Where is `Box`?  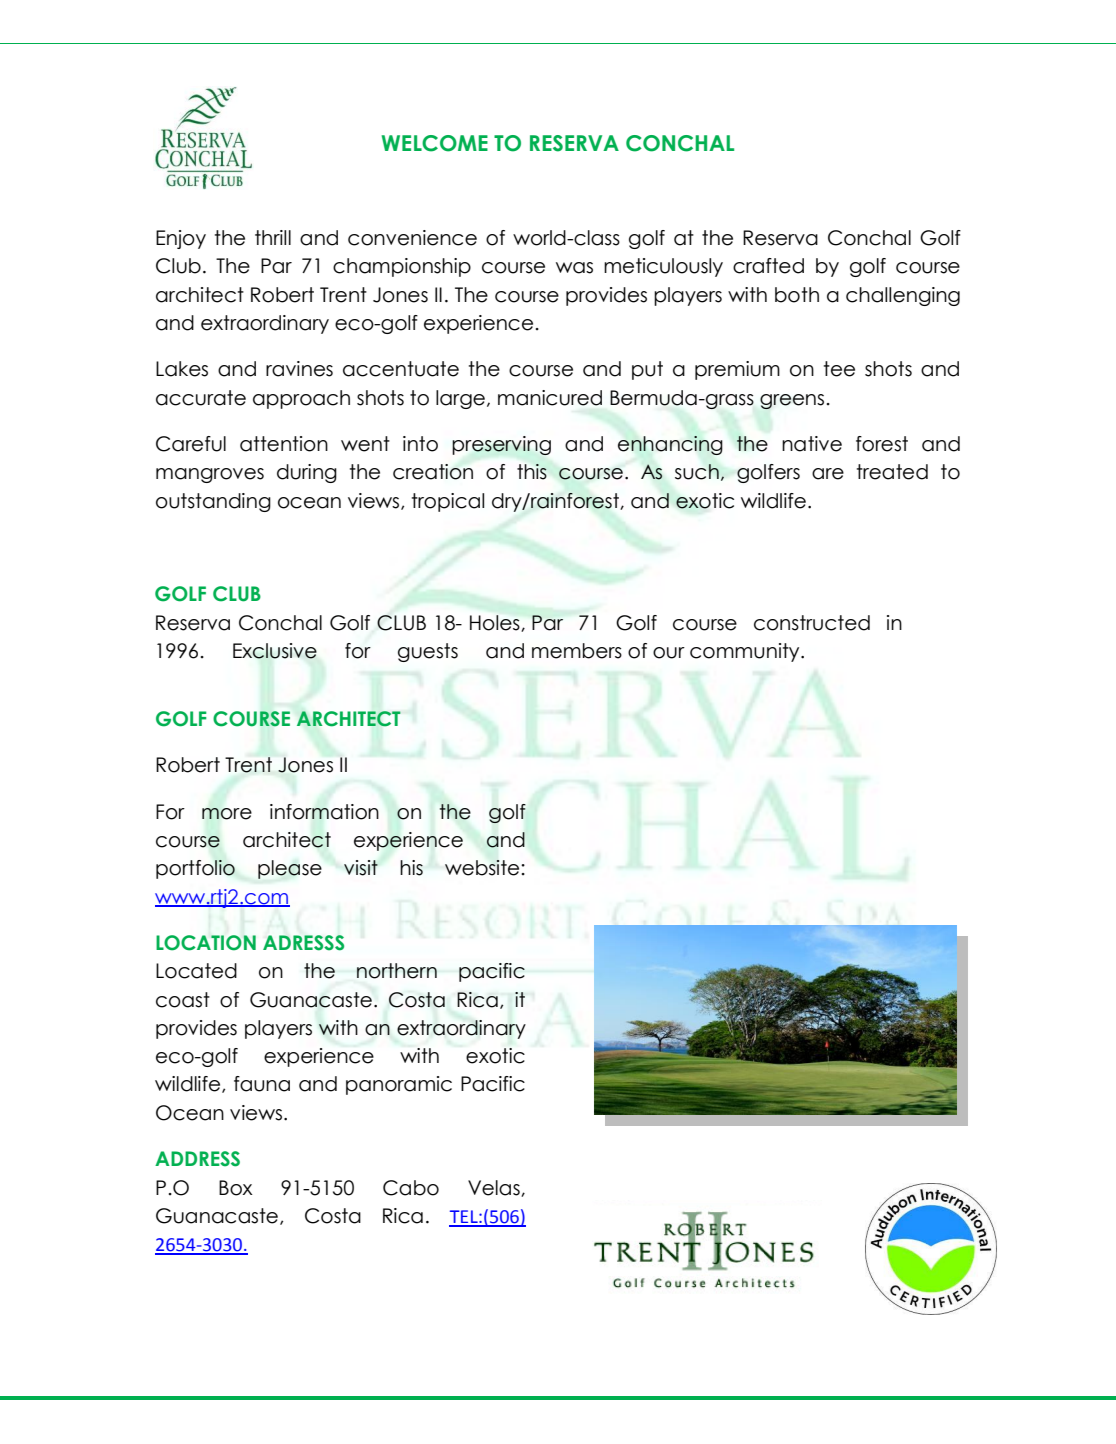 Box is located at coordinates (236, 1188).
